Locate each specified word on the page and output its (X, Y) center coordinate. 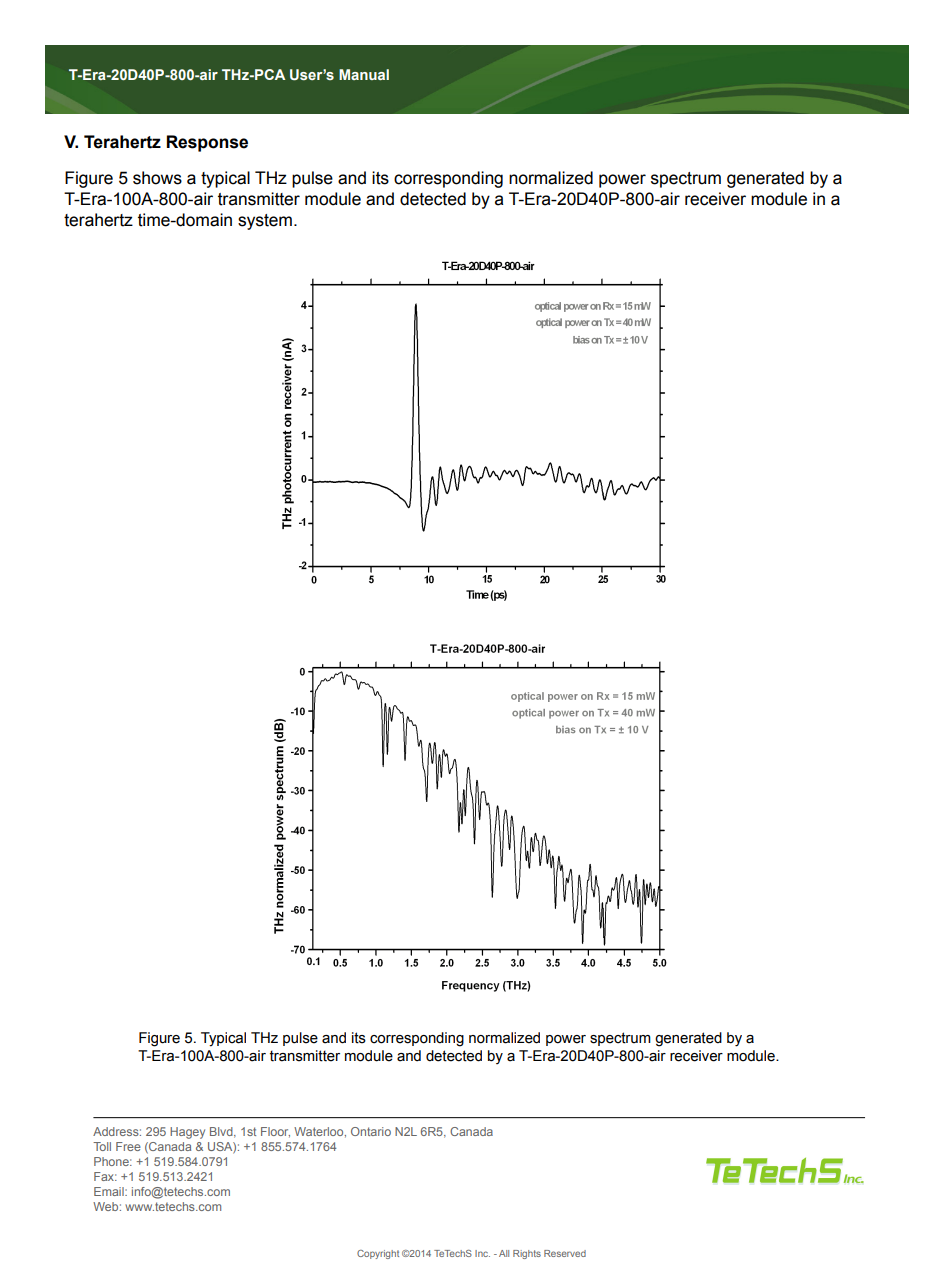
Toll (102, 1146)
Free (128, 1146)
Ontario (371, 1131)
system (265, 222)
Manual (364, 74)
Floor (275, 1132)
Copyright (378, 1254)
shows (157, 178)
